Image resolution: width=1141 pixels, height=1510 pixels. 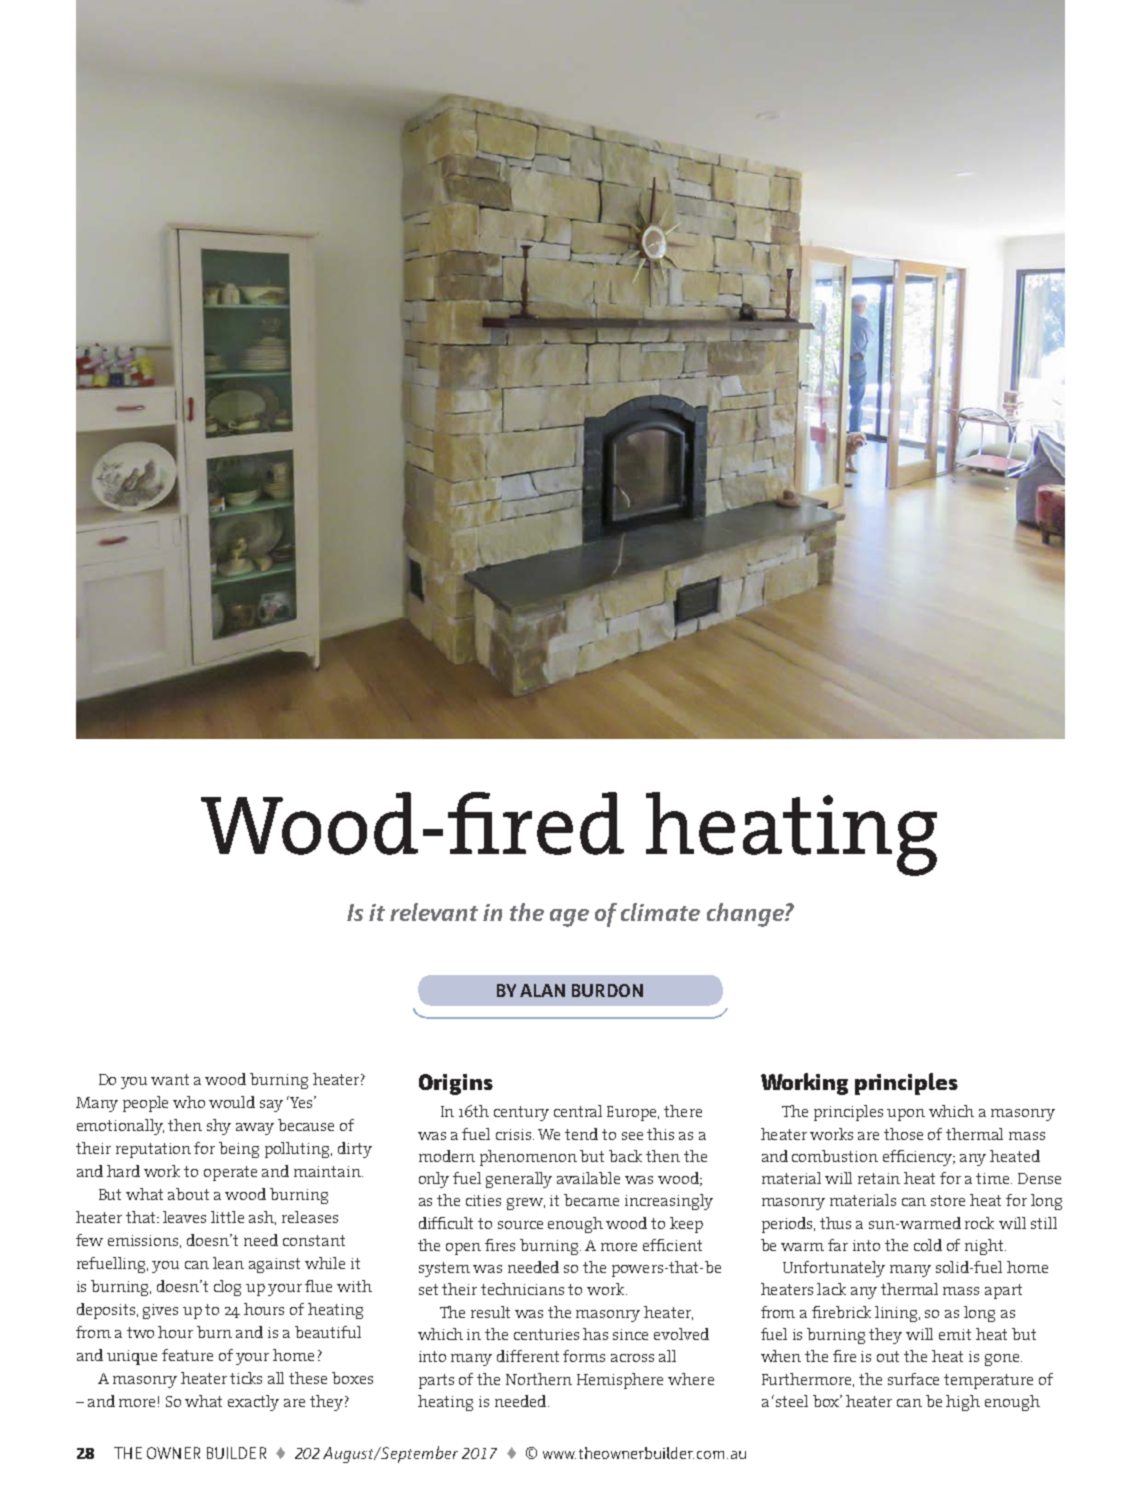 I want to click on phenomenon, so click(x=528, y=1158).
